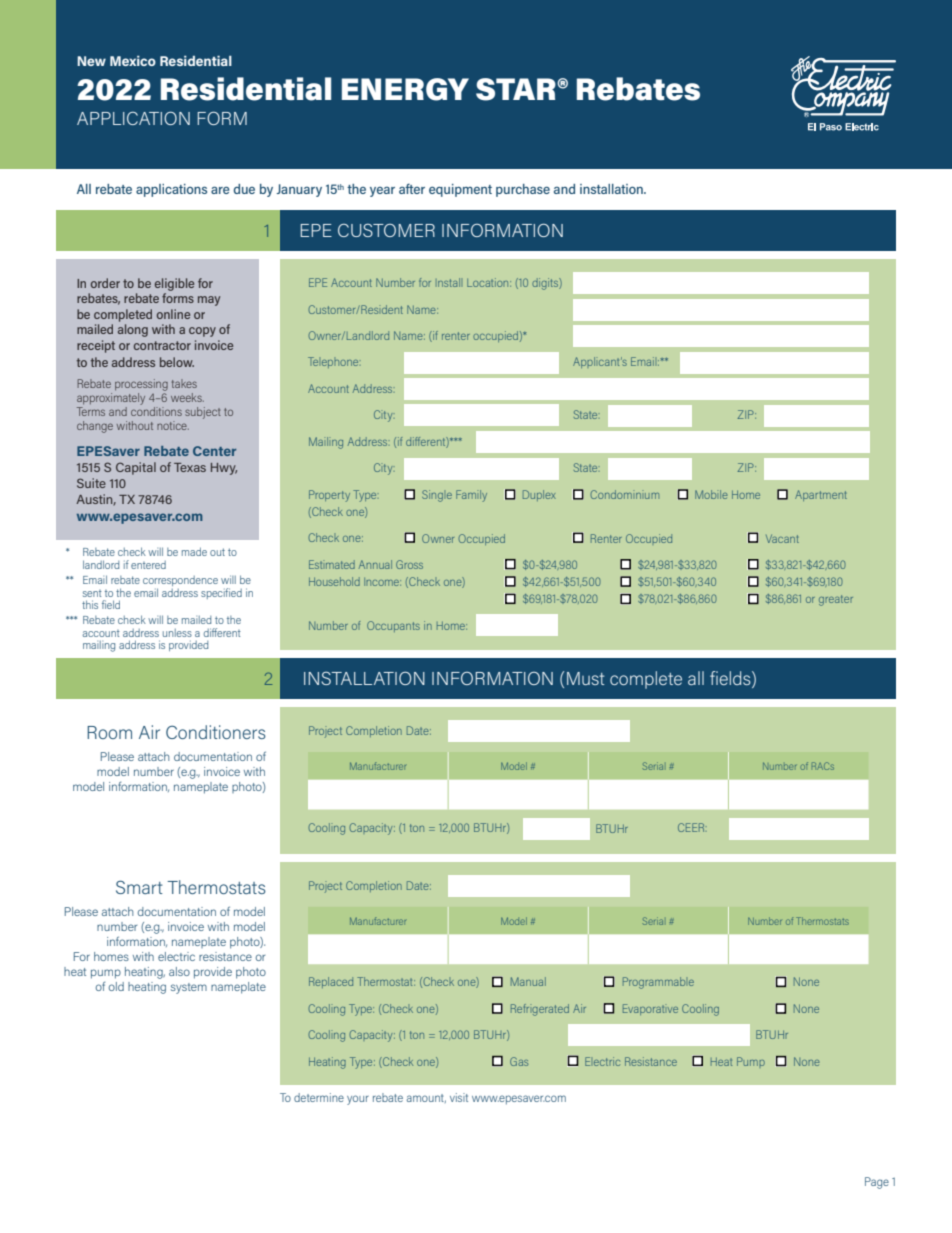 This screenshot has width=952, height=1233. What do you see at coordinates (836, 600) in the screenshot?
I see `greater` at bounding box center [836, 600].
